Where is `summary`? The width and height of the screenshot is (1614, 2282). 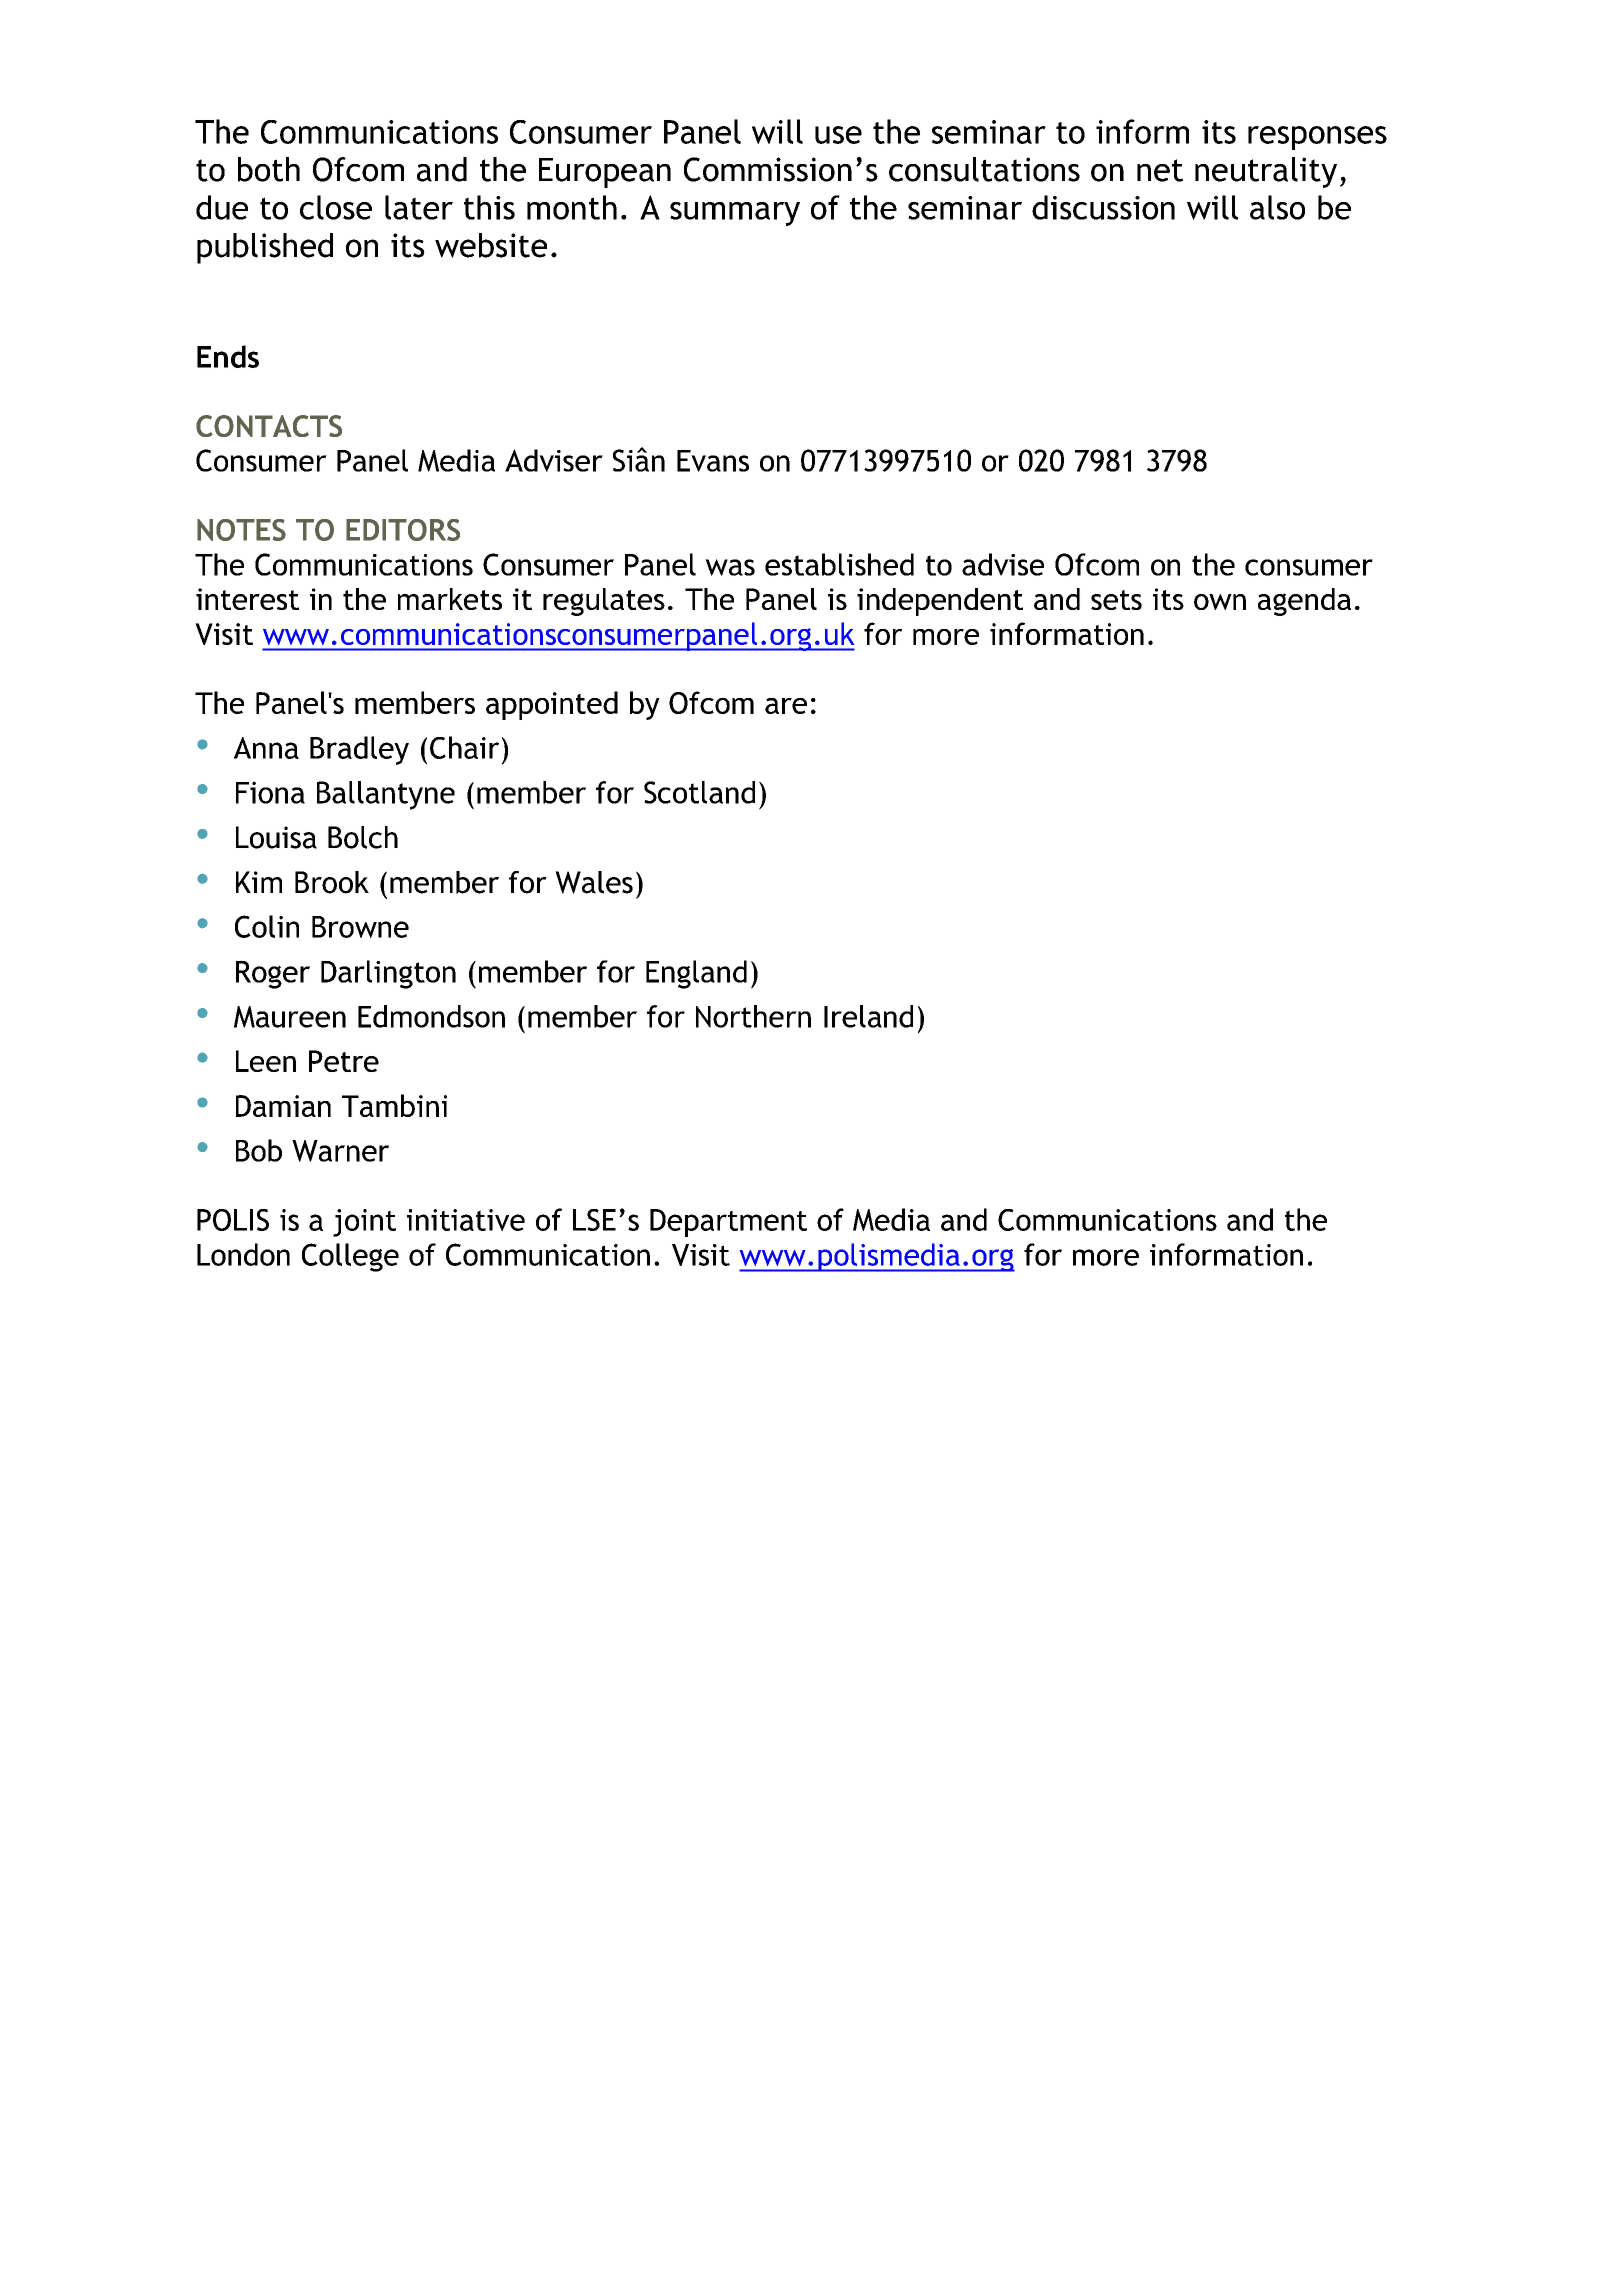
summary is located at coordinates (735, 214).
